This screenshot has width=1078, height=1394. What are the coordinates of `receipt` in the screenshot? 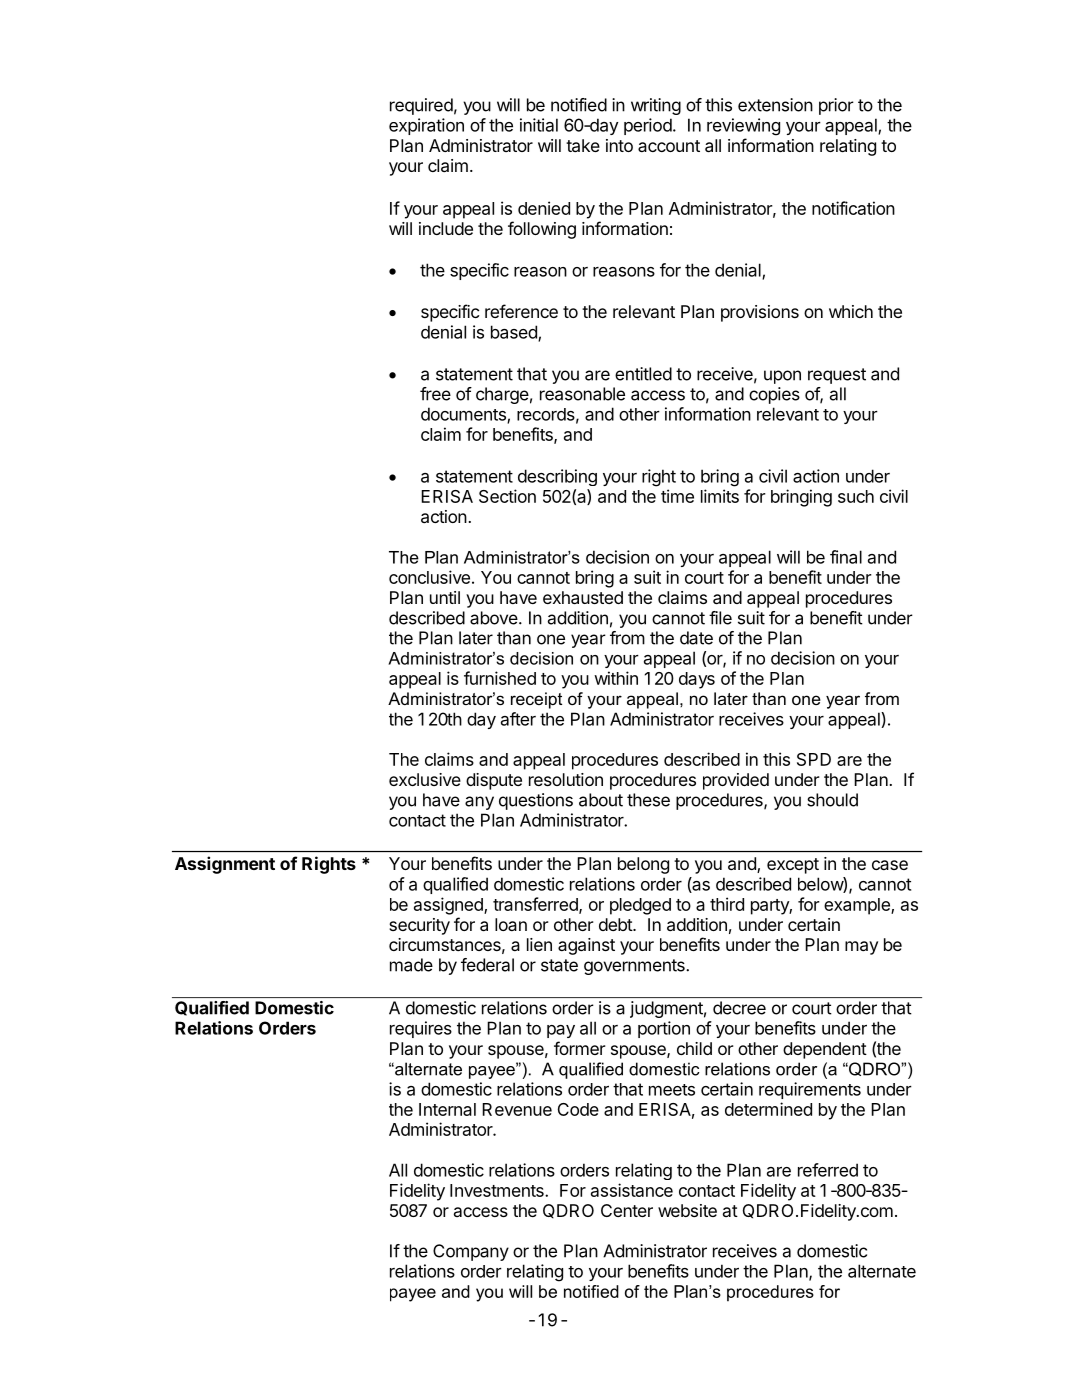 It's located at (536, 700).
